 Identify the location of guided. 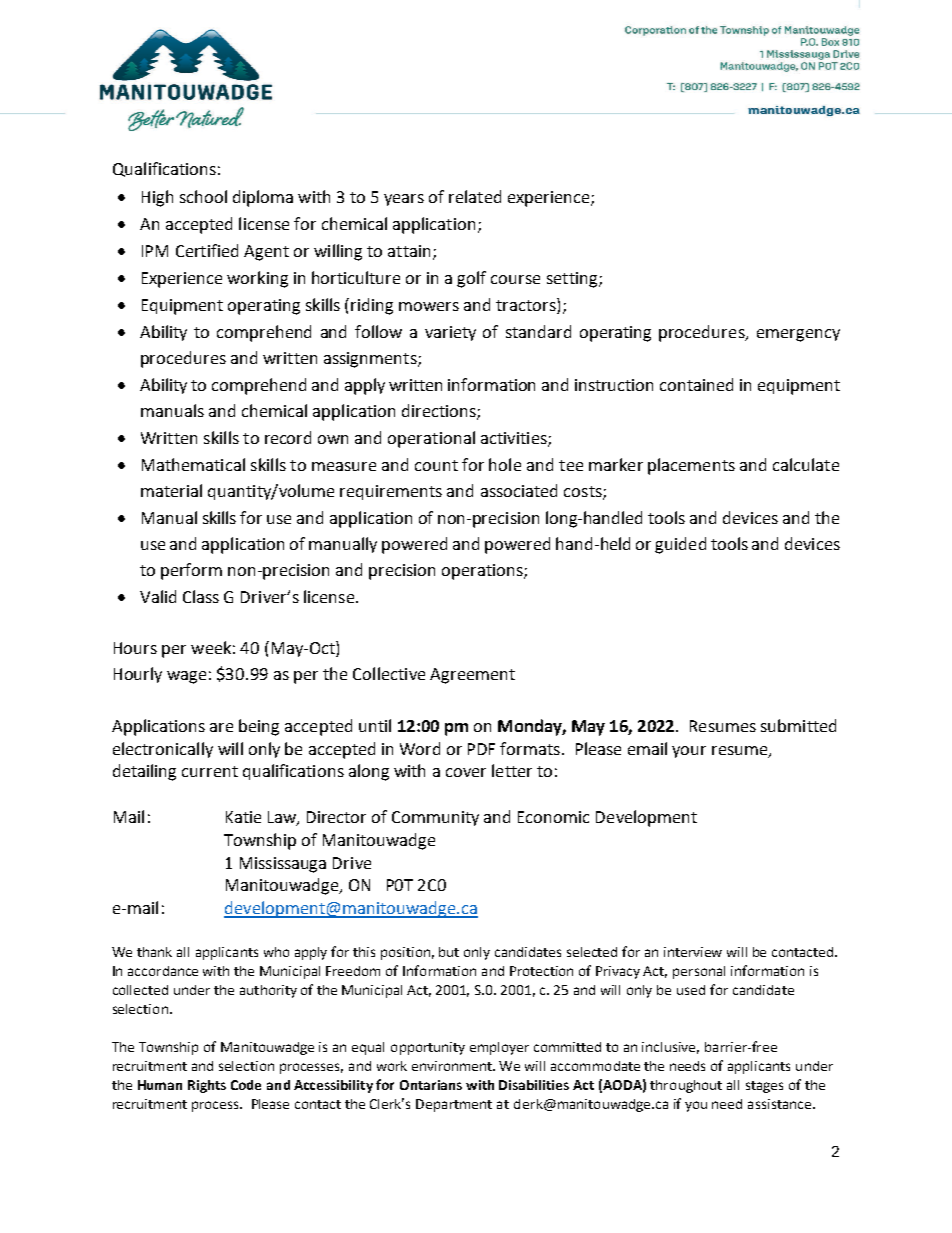
(680, 545).
